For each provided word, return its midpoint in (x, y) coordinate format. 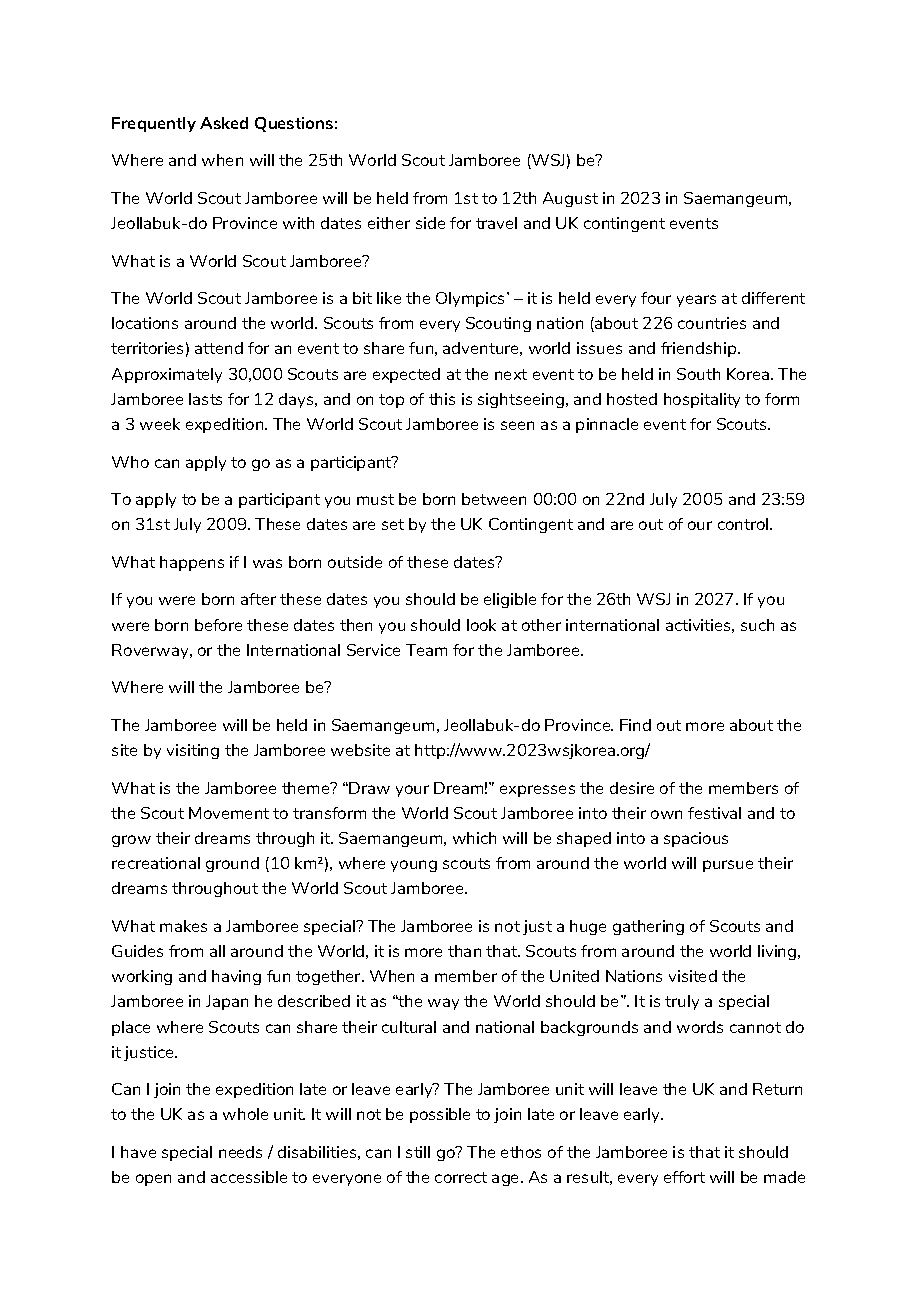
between (494, 499)
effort (684, 1177)
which (474, 838)
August (570, 199)
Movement (229, 813)
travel (496, 223)
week (160, 424)
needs (240, 1152)
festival (714, 813)
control (744, 524)
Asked (224, 123)
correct (461, 1177)
